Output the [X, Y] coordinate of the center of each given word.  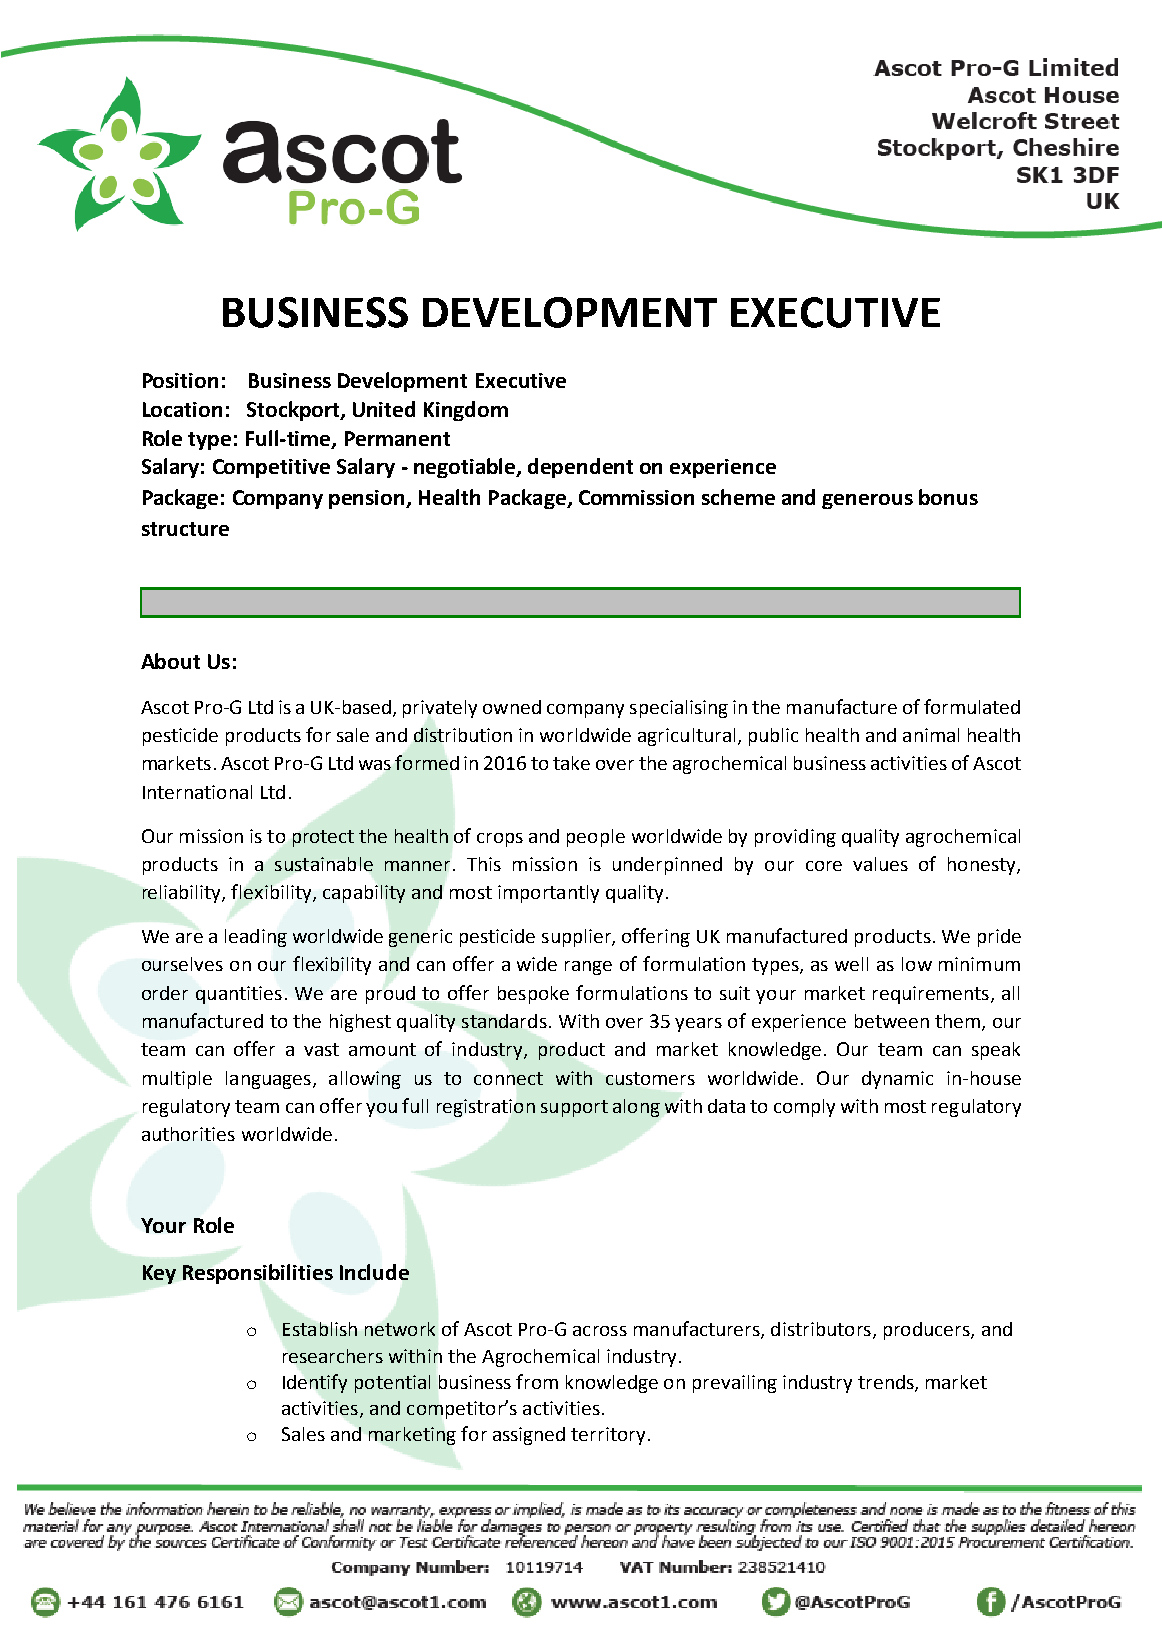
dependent [580, 468]
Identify [315, 1383]
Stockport [294, 411]
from [537, 1381]
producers [928, 1331]
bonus [948, 497]
